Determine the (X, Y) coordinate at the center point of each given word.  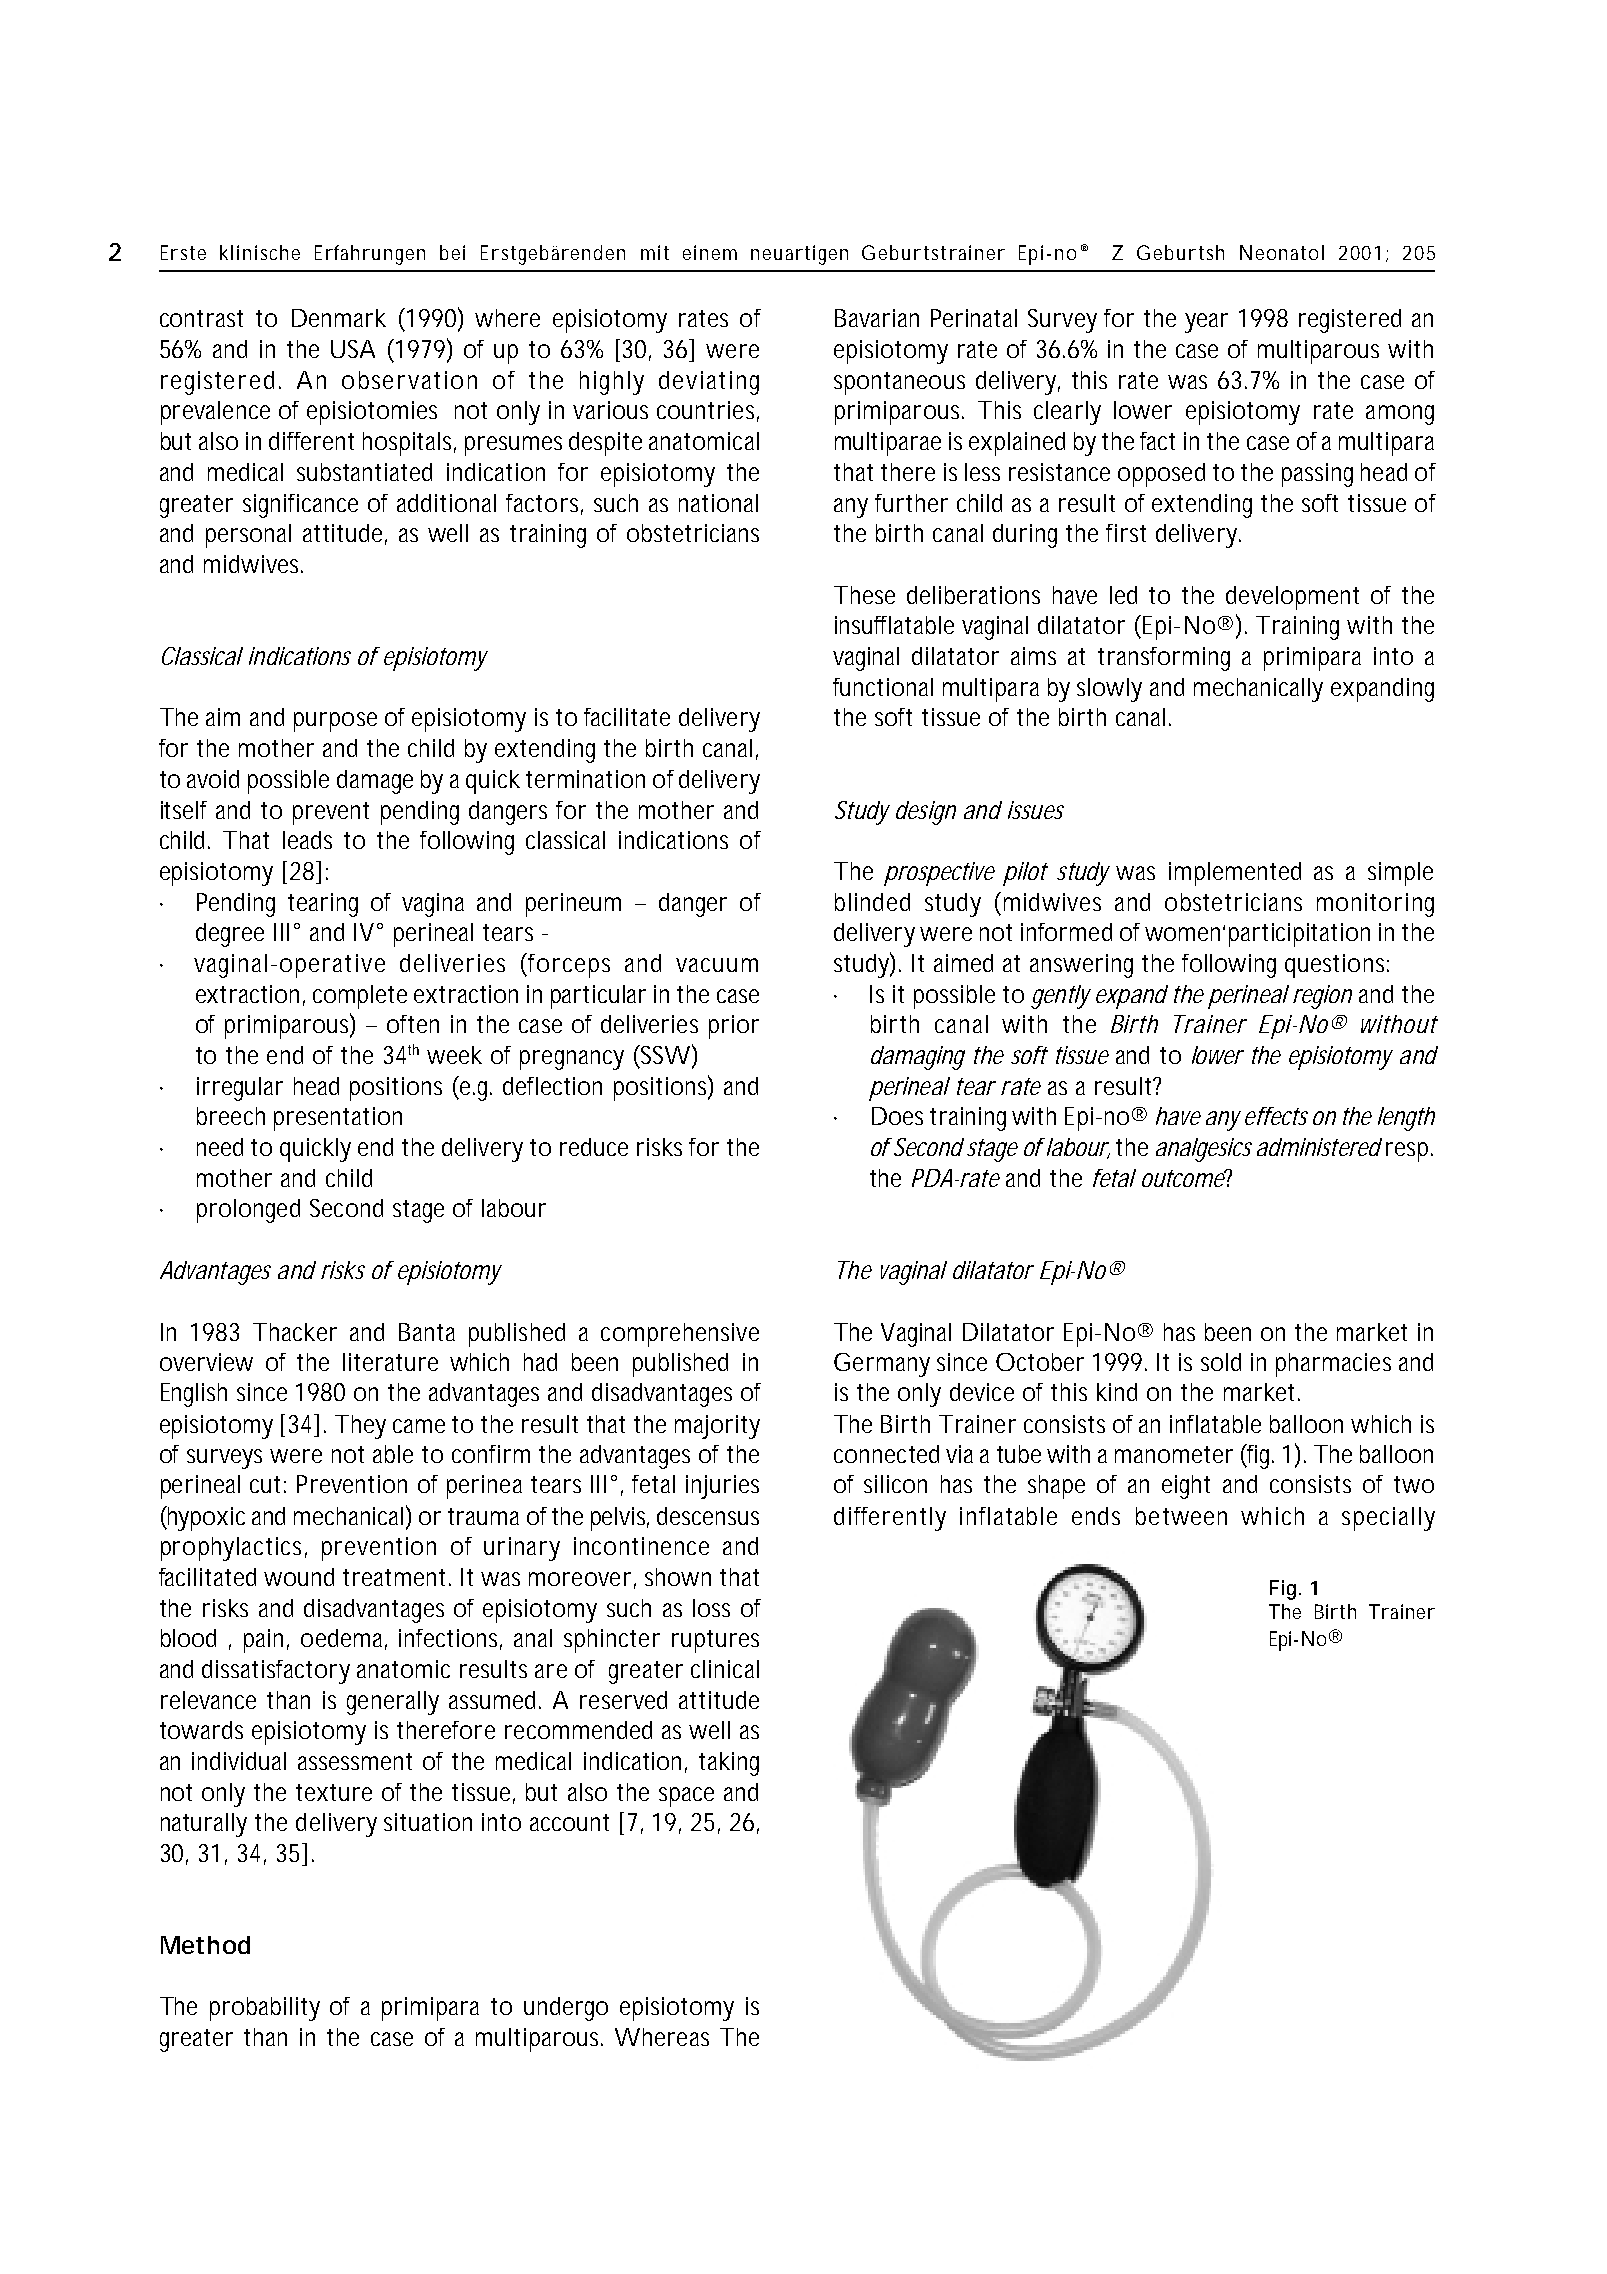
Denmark (339, 318)
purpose (335, 722)
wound (299, 1577)
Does (897, 1116)
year (1206, 323)
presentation (338, 1119)
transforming (1164, 659)
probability (265, 2009)
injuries (722, 1487)
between (1181, 1516)
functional (883, 687)
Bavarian (877, 318)
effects (1276, 1116)
